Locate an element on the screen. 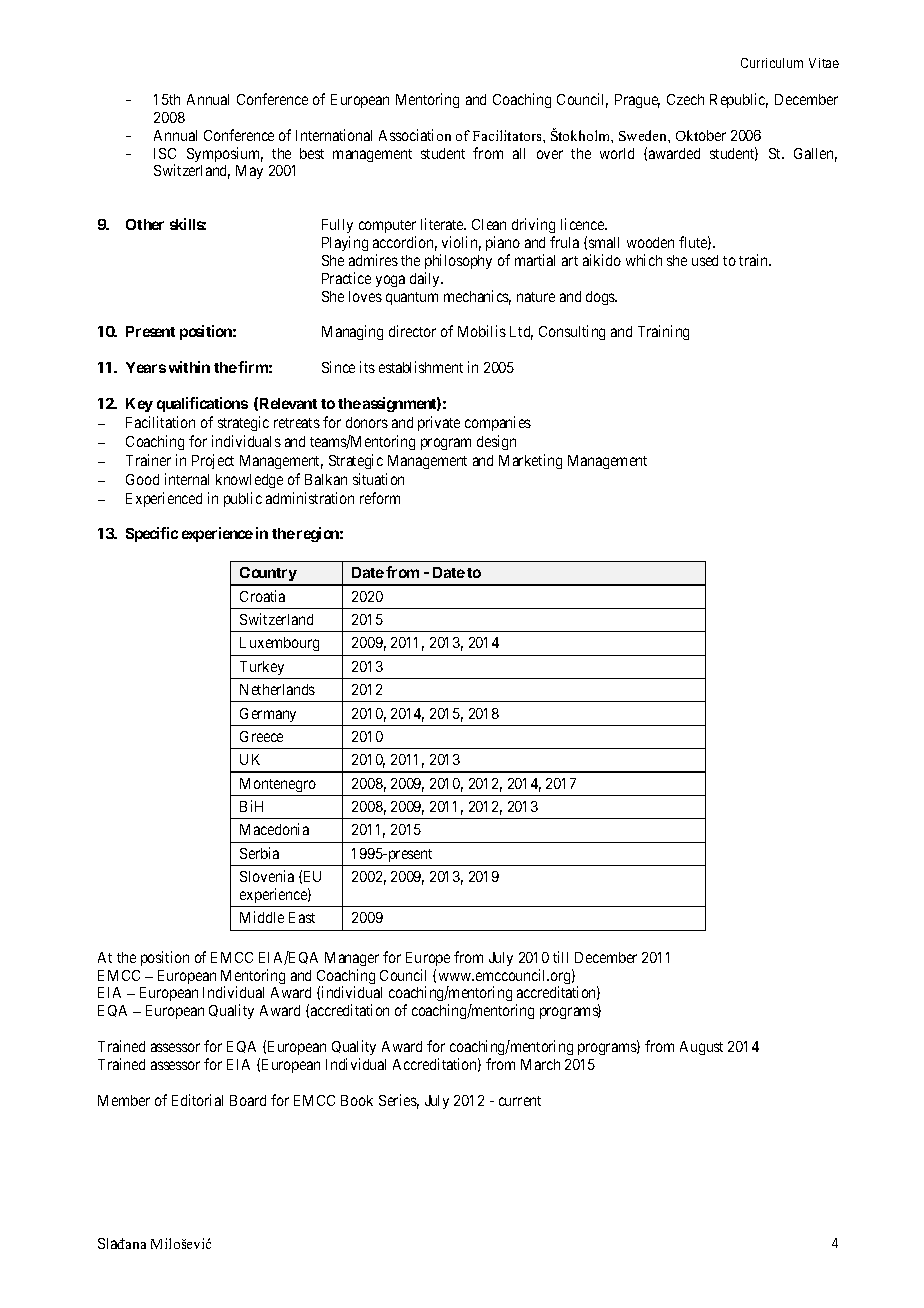  August is located at coordinates (701, 1048).
